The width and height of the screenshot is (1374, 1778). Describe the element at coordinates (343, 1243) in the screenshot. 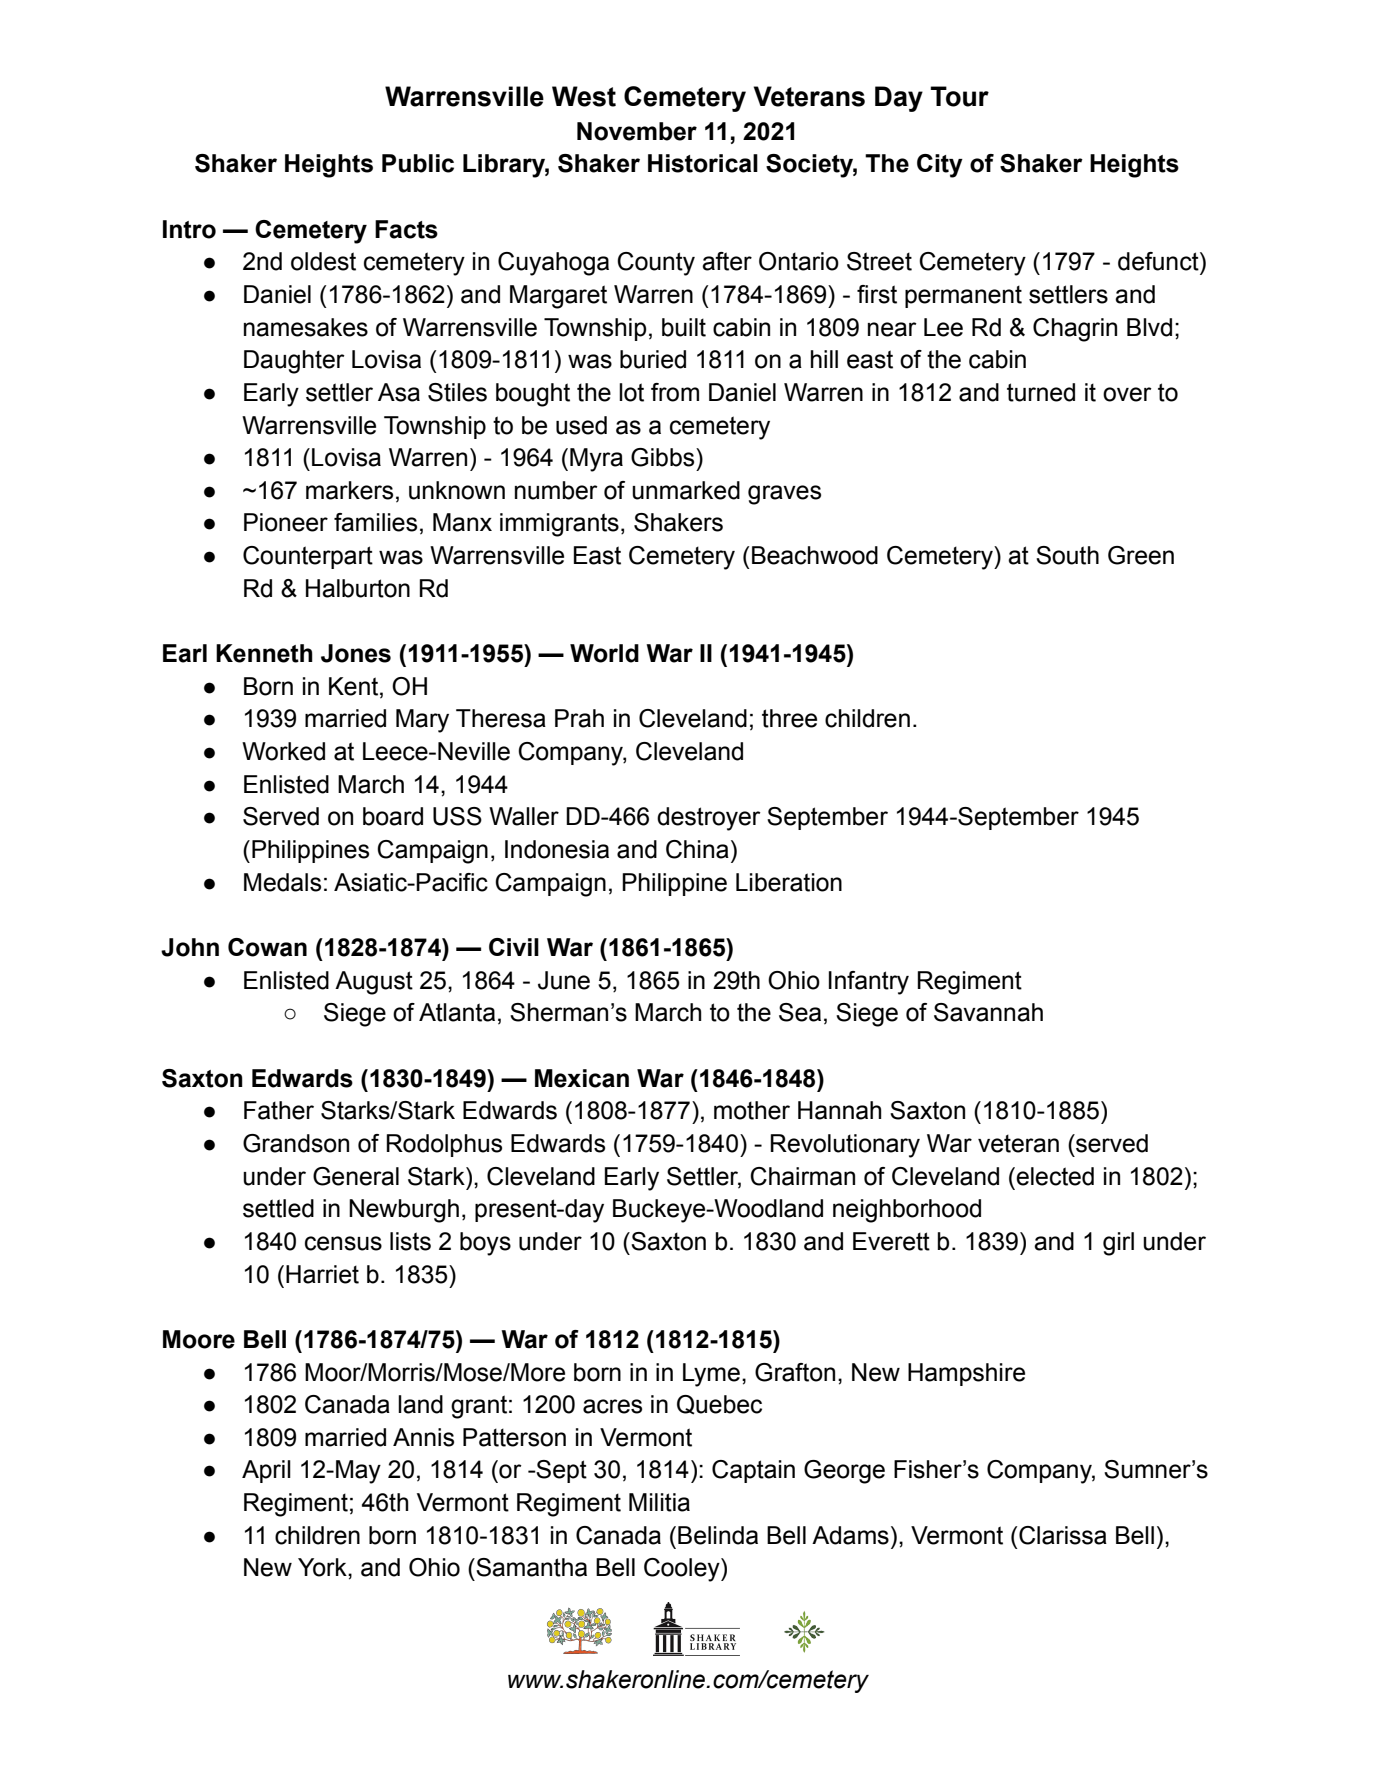

I see `census` at that location.
